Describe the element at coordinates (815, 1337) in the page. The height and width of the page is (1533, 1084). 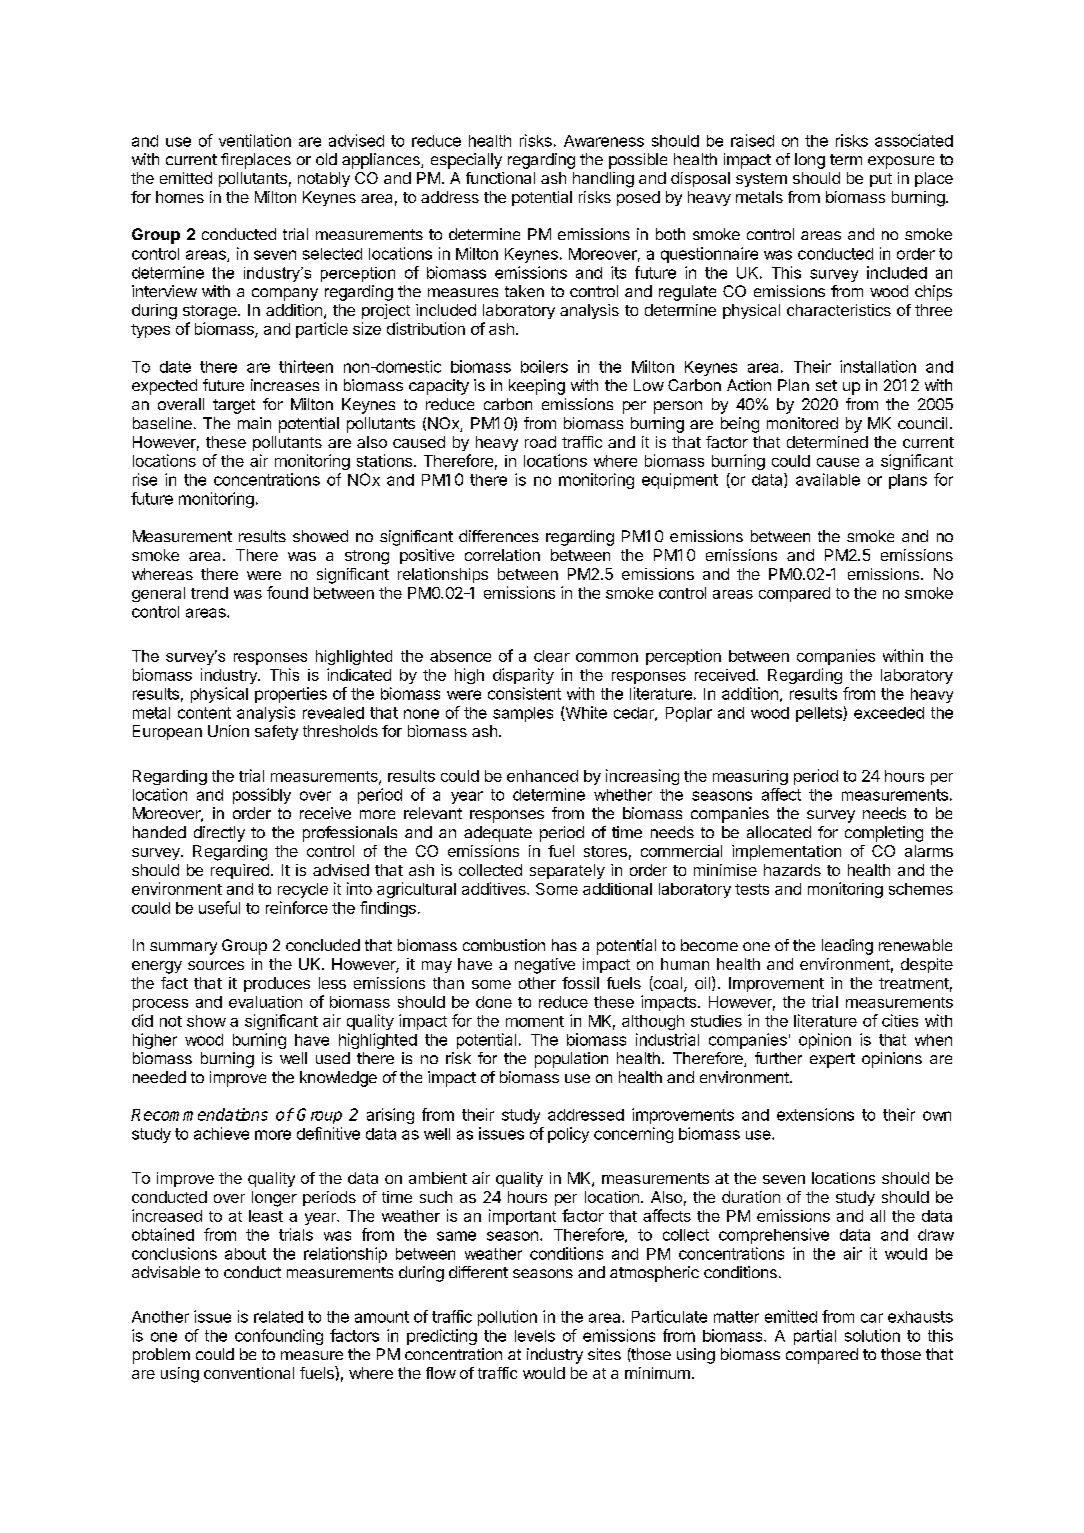
I see `partial` at that location.
